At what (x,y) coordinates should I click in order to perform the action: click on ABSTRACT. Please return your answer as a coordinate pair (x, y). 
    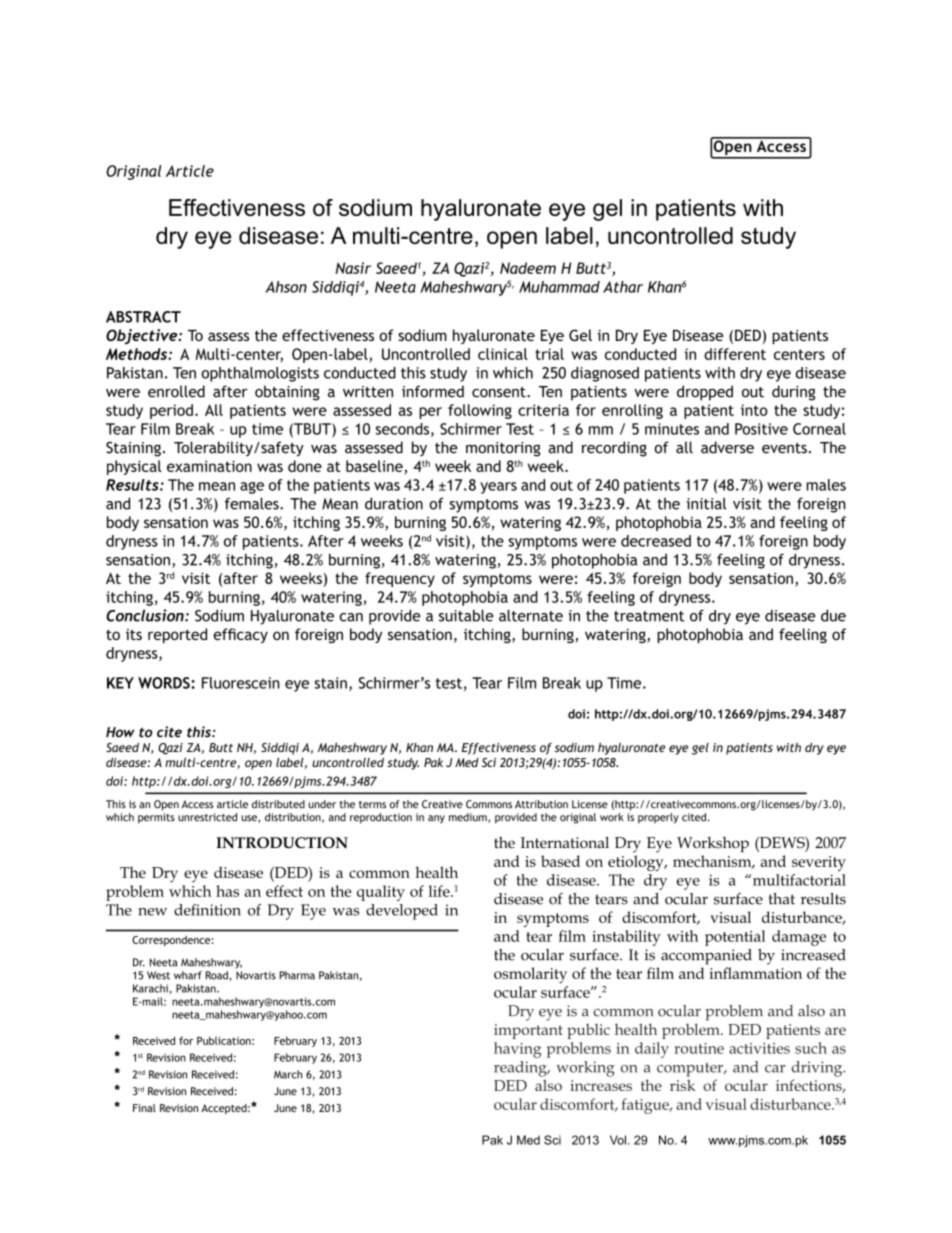
    Looking at the image, I should click on (143, 317).
